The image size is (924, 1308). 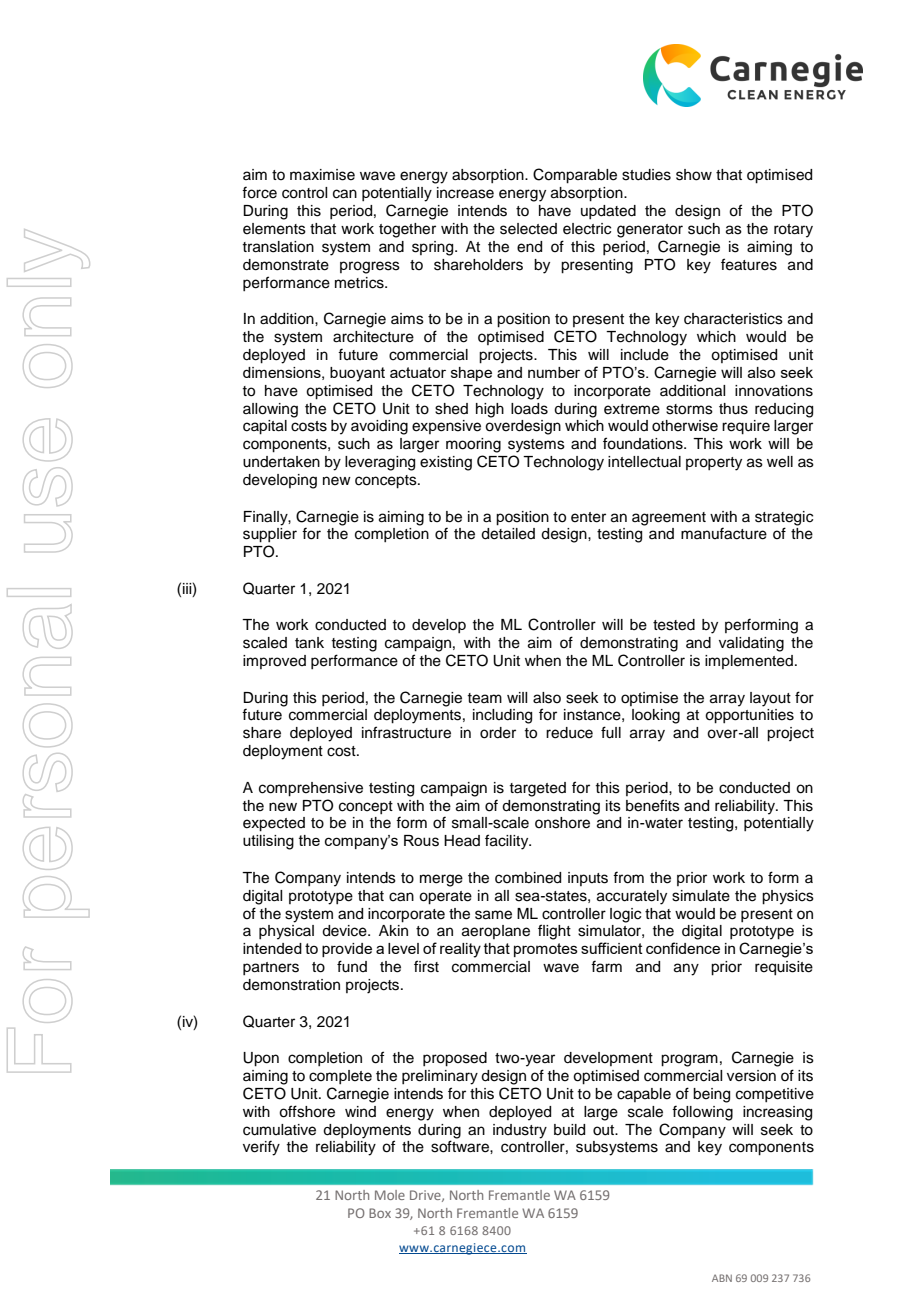 I want to click on selected, so click(x=528, y=229).
